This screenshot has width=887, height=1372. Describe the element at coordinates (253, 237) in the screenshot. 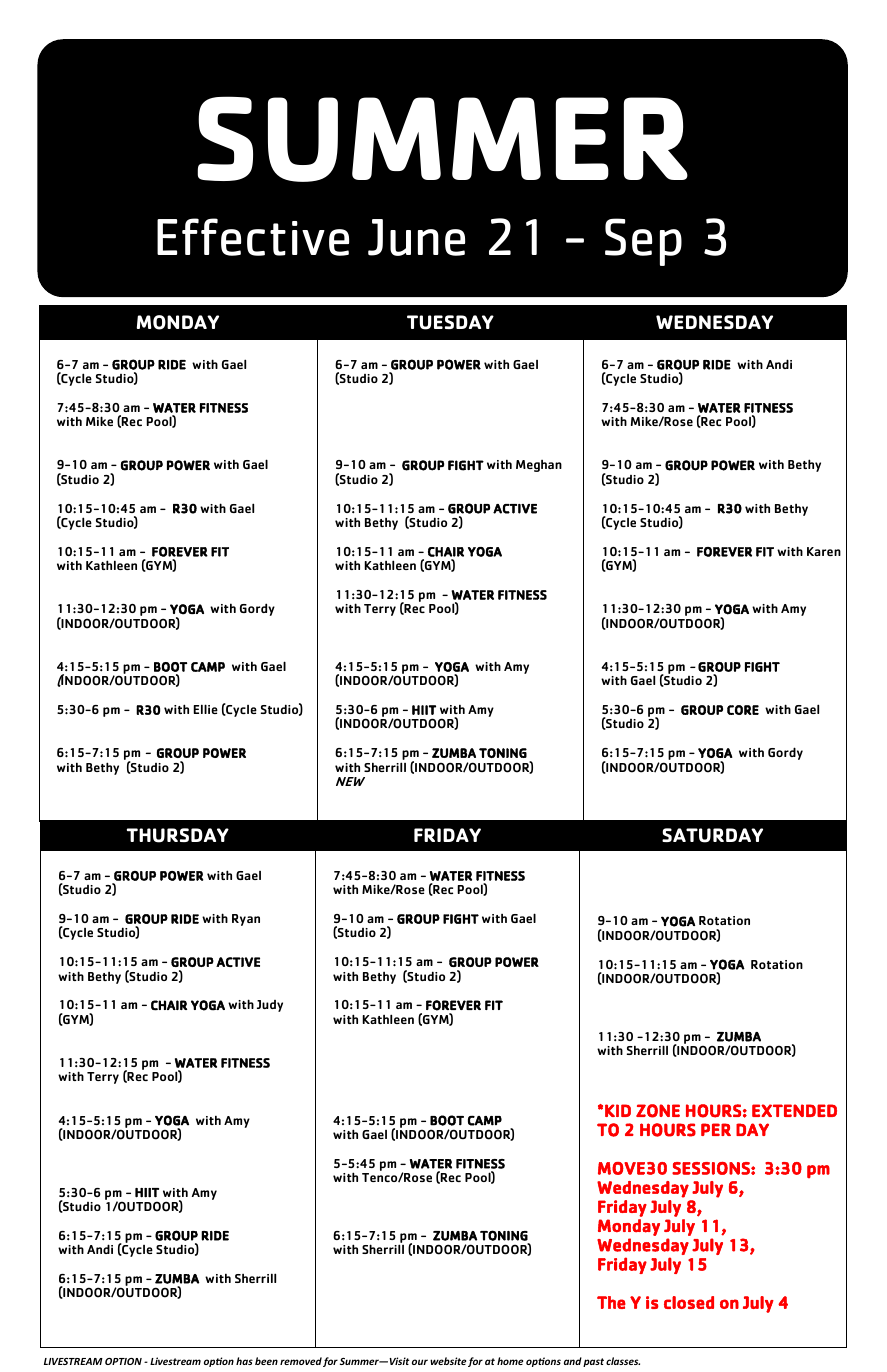

I see `Effective` at that location.
